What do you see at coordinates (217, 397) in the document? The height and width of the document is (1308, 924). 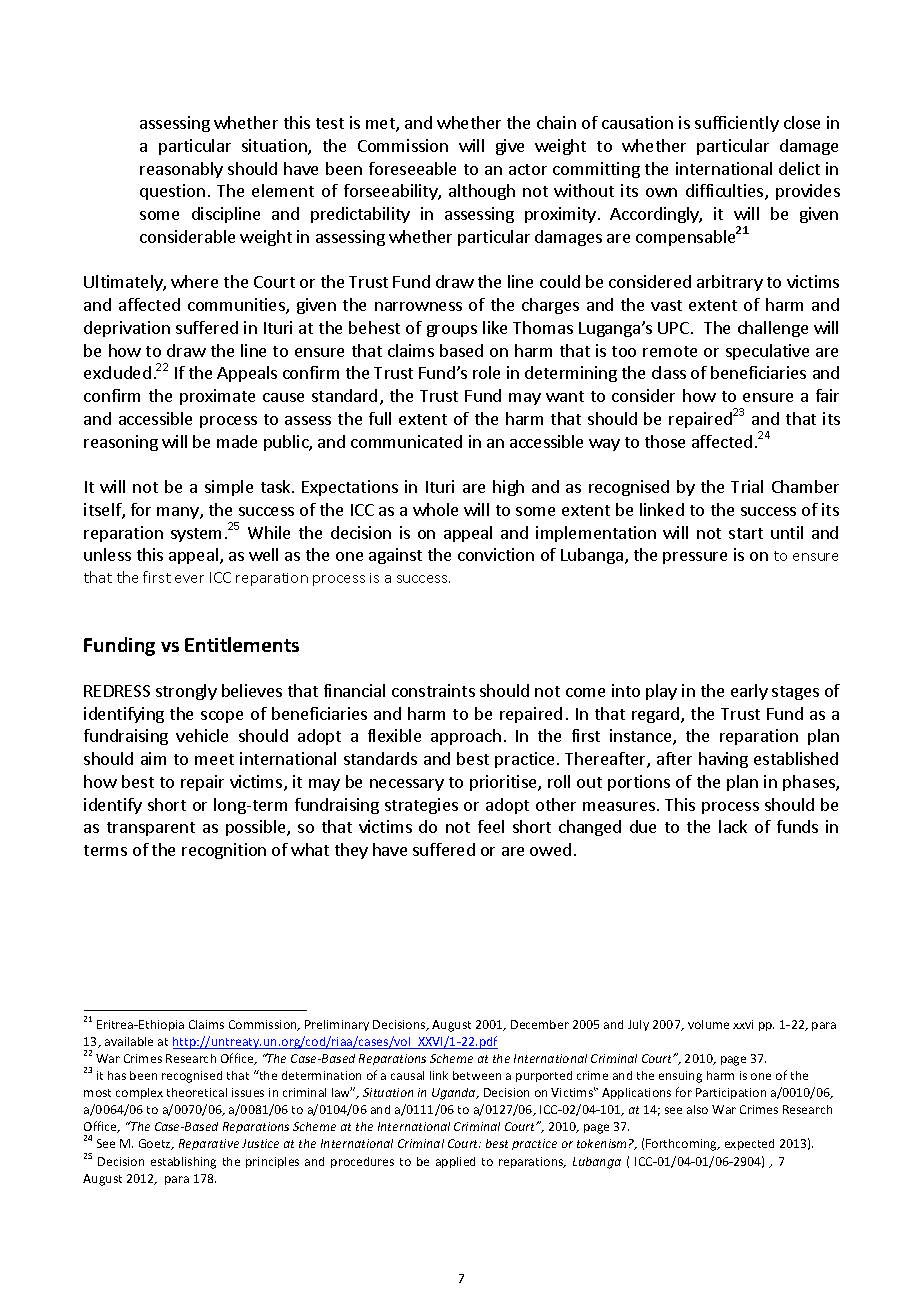 I see `proximate` at bounding box center [217, 397].
